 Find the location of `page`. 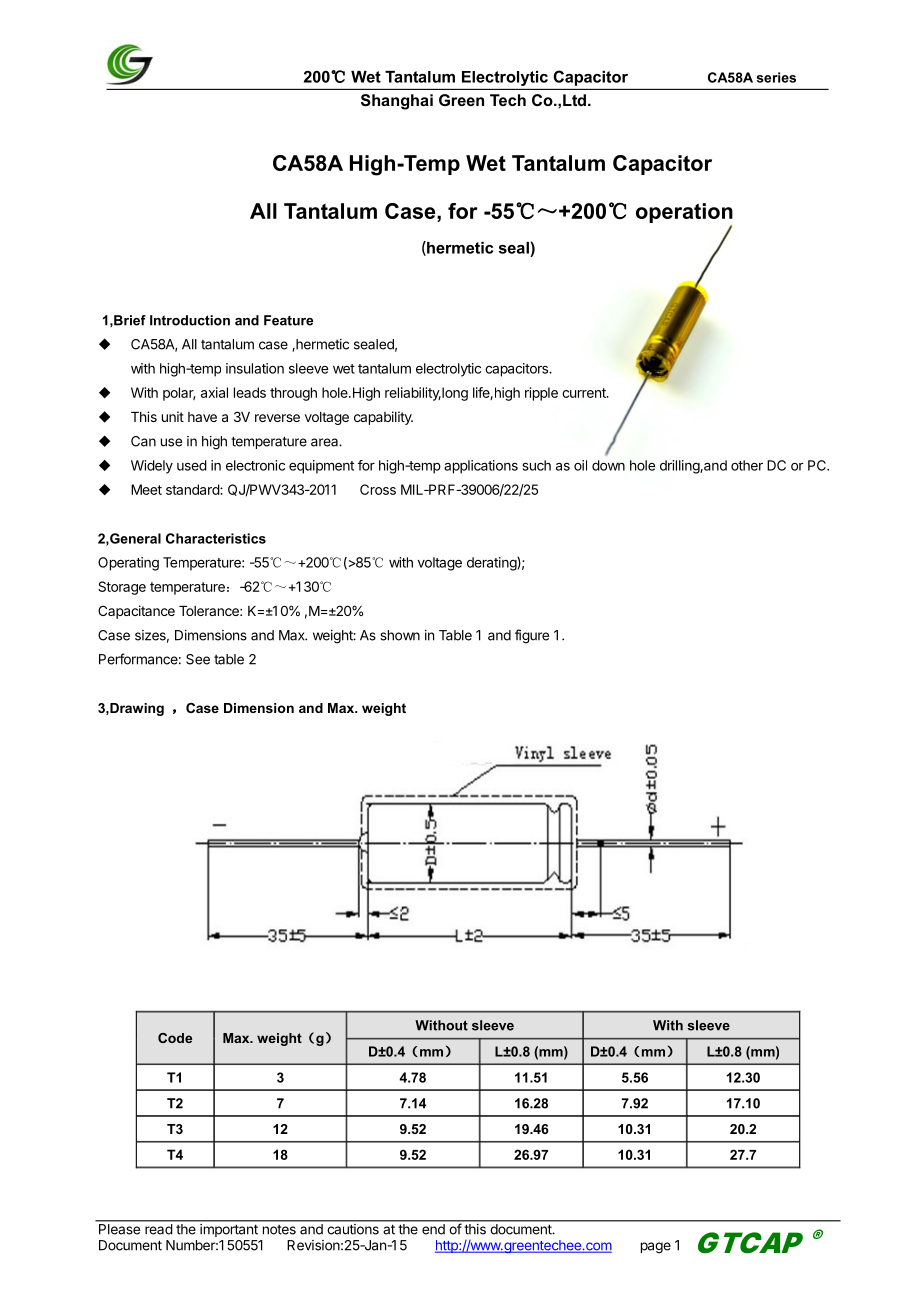

page is located at coordinates (656, 1248).
